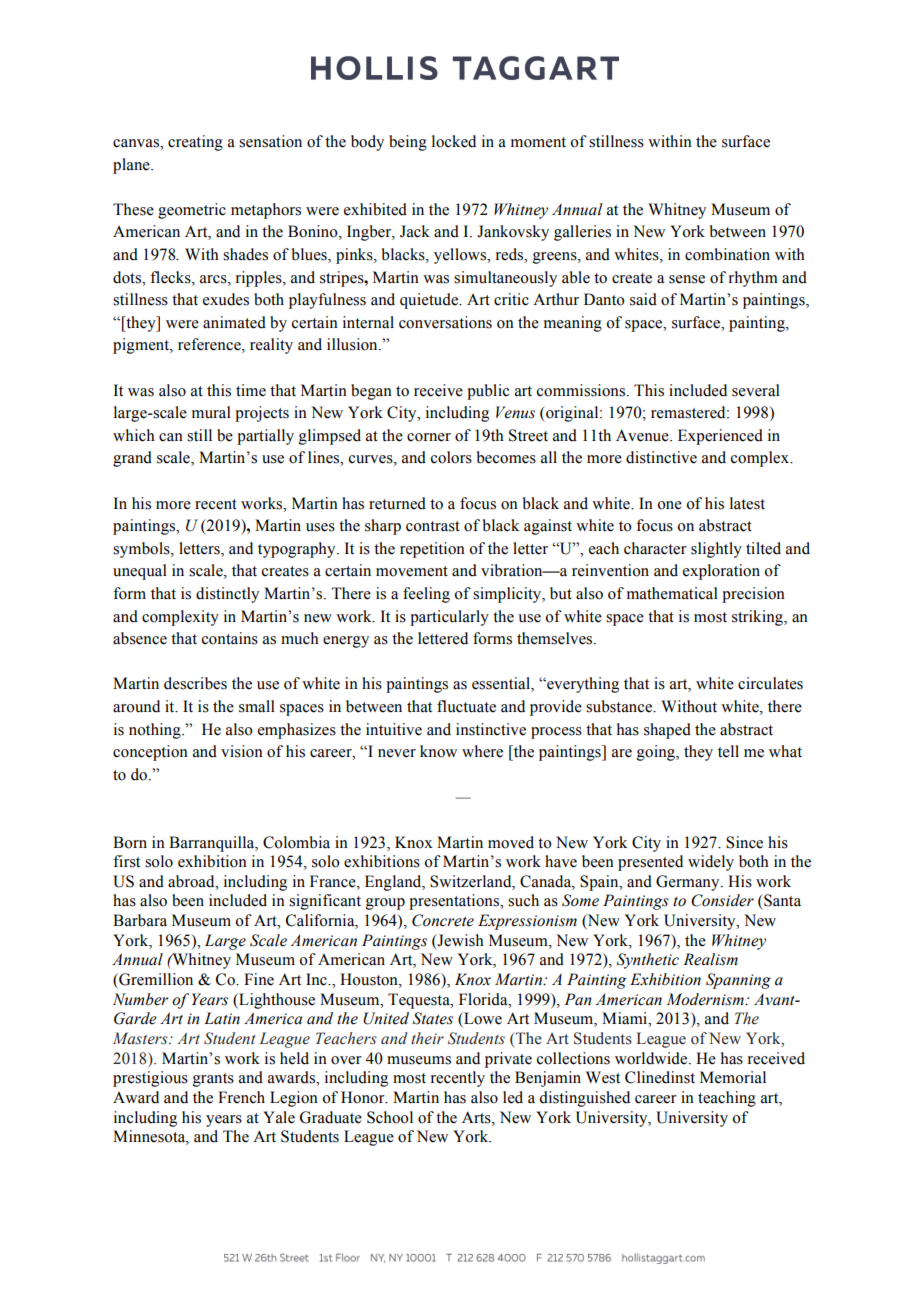 The width and height of the image is (924, 1308). I want to click on particularly, so click(449, 618).
